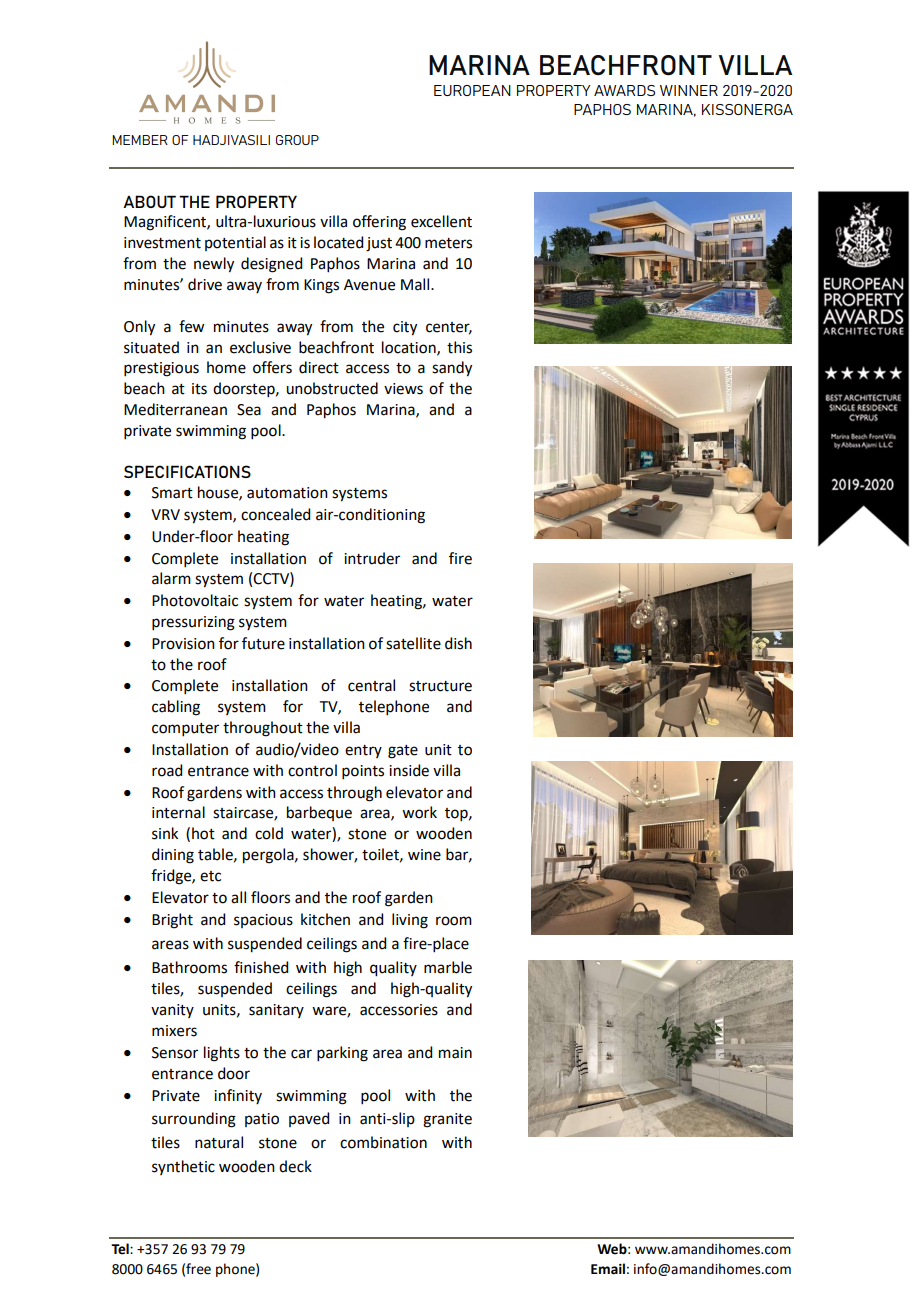 Image resolution: width=924 pixels, height=1308 pixels. I want to click on AWARDS, so click(624, 90).
